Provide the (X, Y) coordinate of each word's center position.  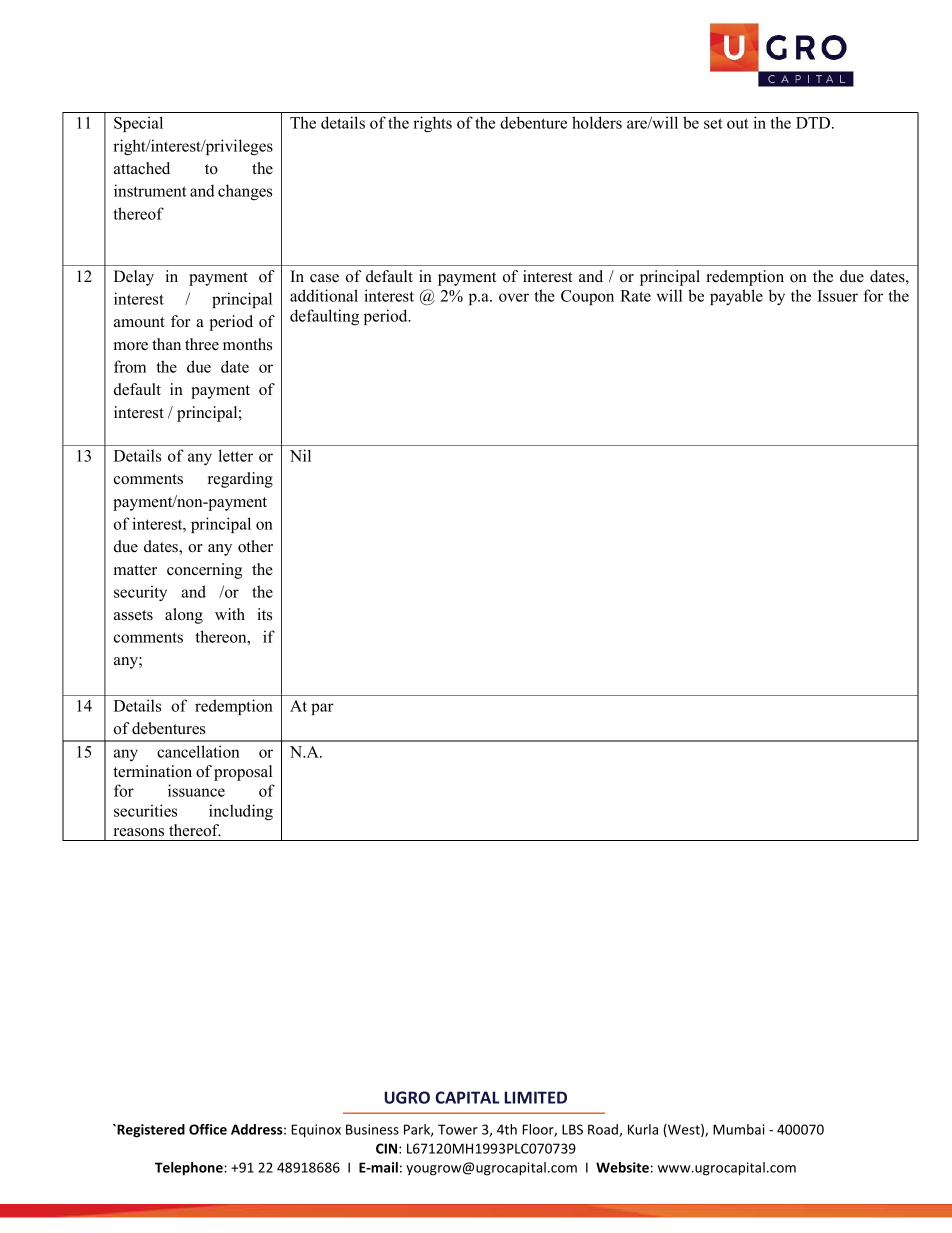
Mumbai (739, 1129)
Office (208, 1129)
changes (245, 192)
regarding (240, 480)
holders (597, 122)
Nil (300, 455)
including (241, 812)
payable (736, 297)
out (738, 123)
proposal (243, 773)
